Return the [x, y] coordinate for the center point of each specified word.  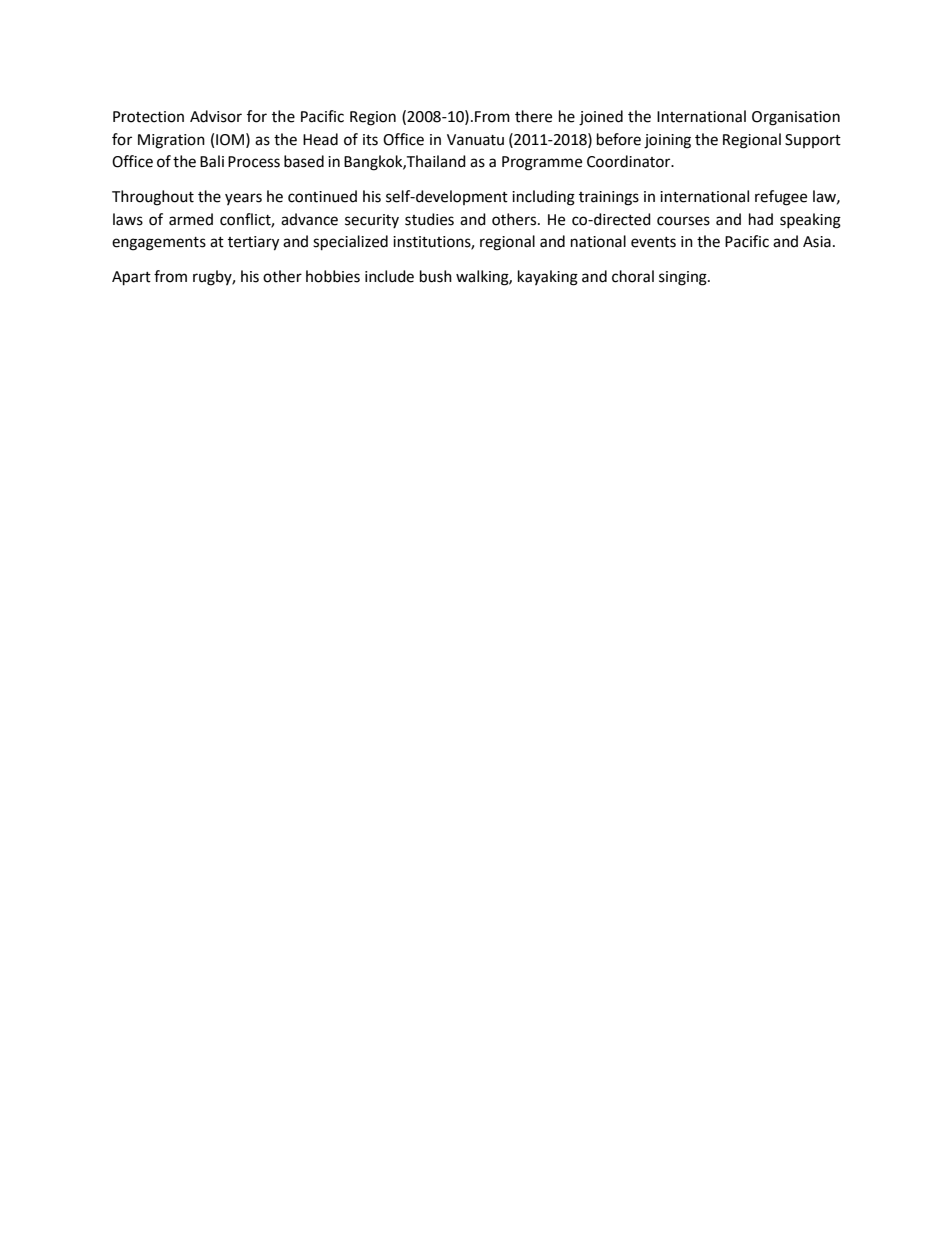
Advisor [216, 116]
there [533, 116]
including [543, 198]
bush [436, 276]
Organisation [796, 118]
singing [684, 278]
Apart [131, 278]
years [243, 199]
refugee [781, 198]
